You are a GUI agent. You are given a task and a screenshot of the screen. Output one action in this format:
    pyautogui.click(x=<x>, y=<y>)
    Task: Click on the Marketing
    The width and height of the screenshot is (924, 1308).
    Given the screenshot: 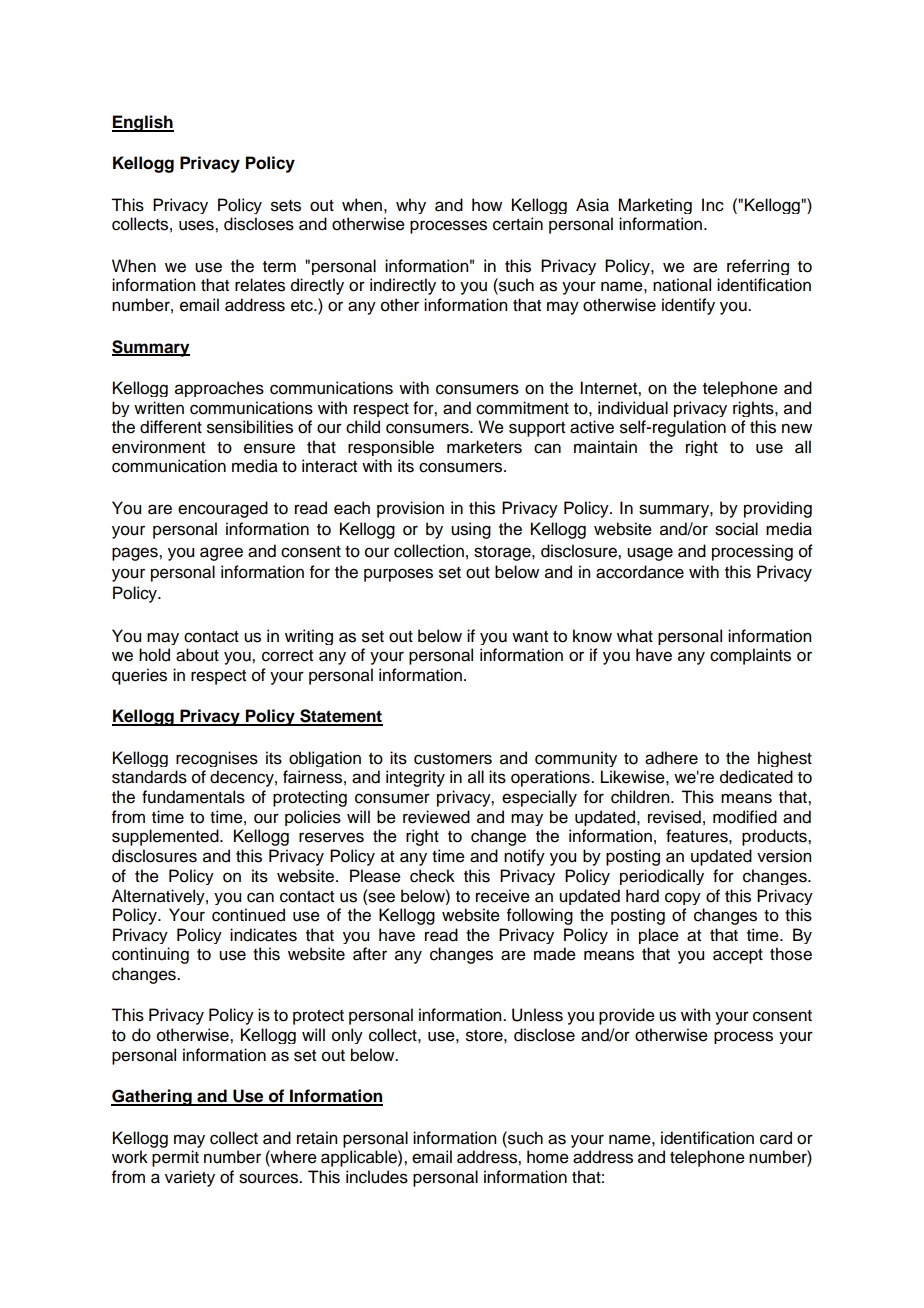 What is the action you would take?
    pyautogui.click(x=655, y=206)
